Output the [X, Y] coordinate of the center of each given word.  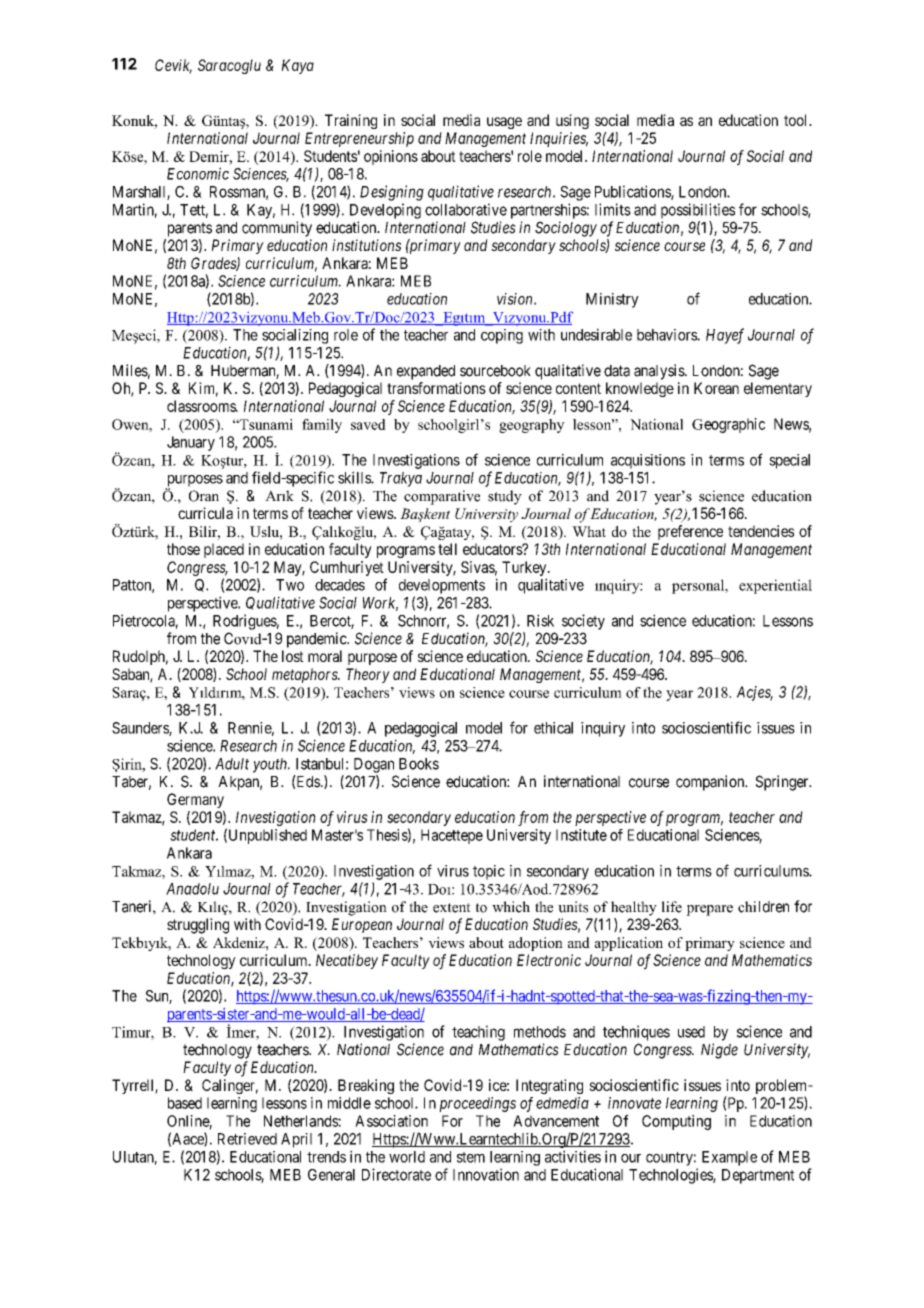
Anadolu [192, 889]
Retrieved [247, 1139]
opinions [391, 157]
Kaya [298, 66]
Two [290, 585]
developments [442, 586]
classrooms [202, 406]
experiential [775, 586]
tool [797, 120]
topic [489, 872]
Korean [716, 388]
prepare [709, 910]
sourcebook [495, 371]
